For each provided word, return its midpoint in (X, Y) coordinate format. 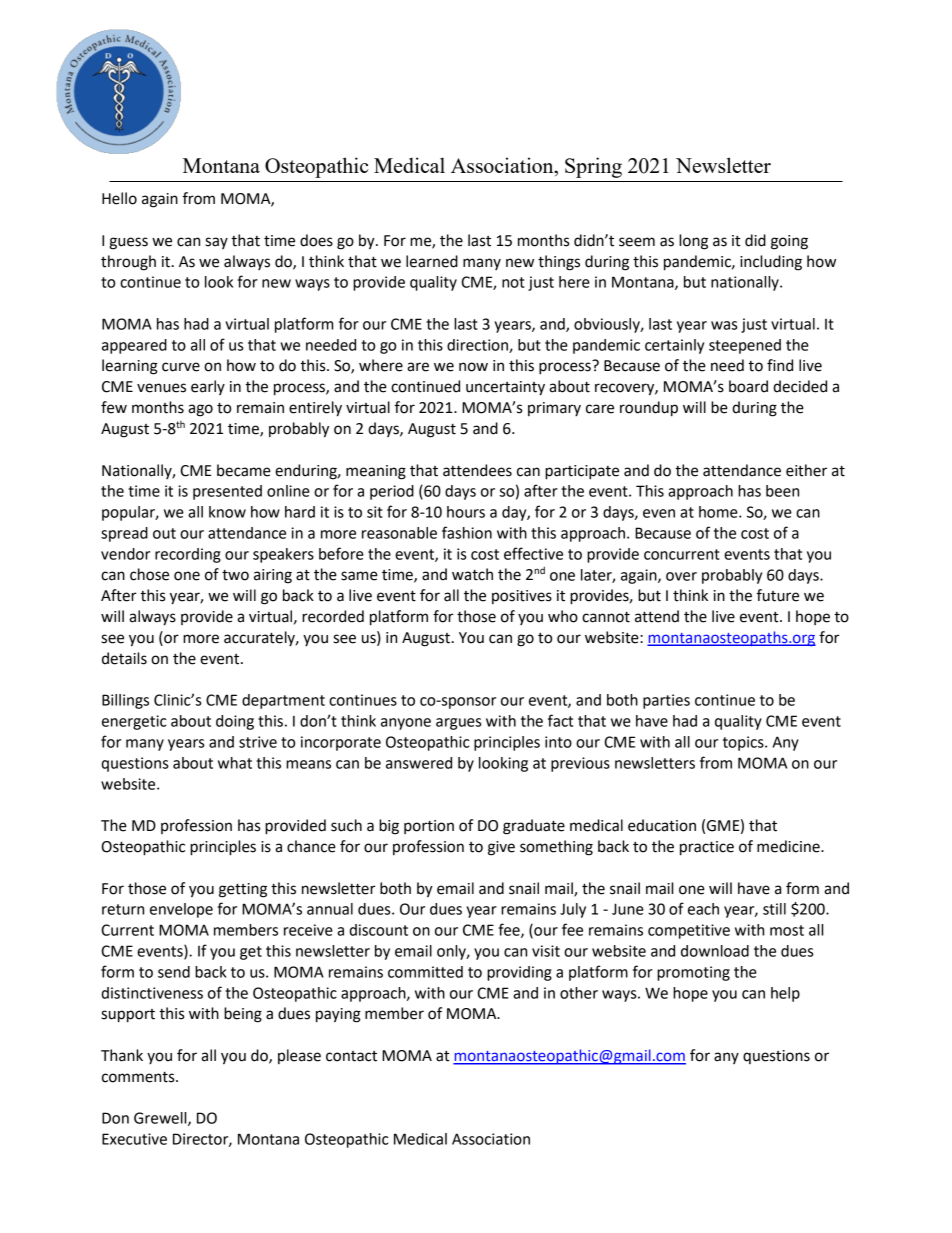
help (785, 994)
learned (432, 261)
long (693, 242)
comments (139, 1077)
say (216, 243)
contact (351, 1056)
